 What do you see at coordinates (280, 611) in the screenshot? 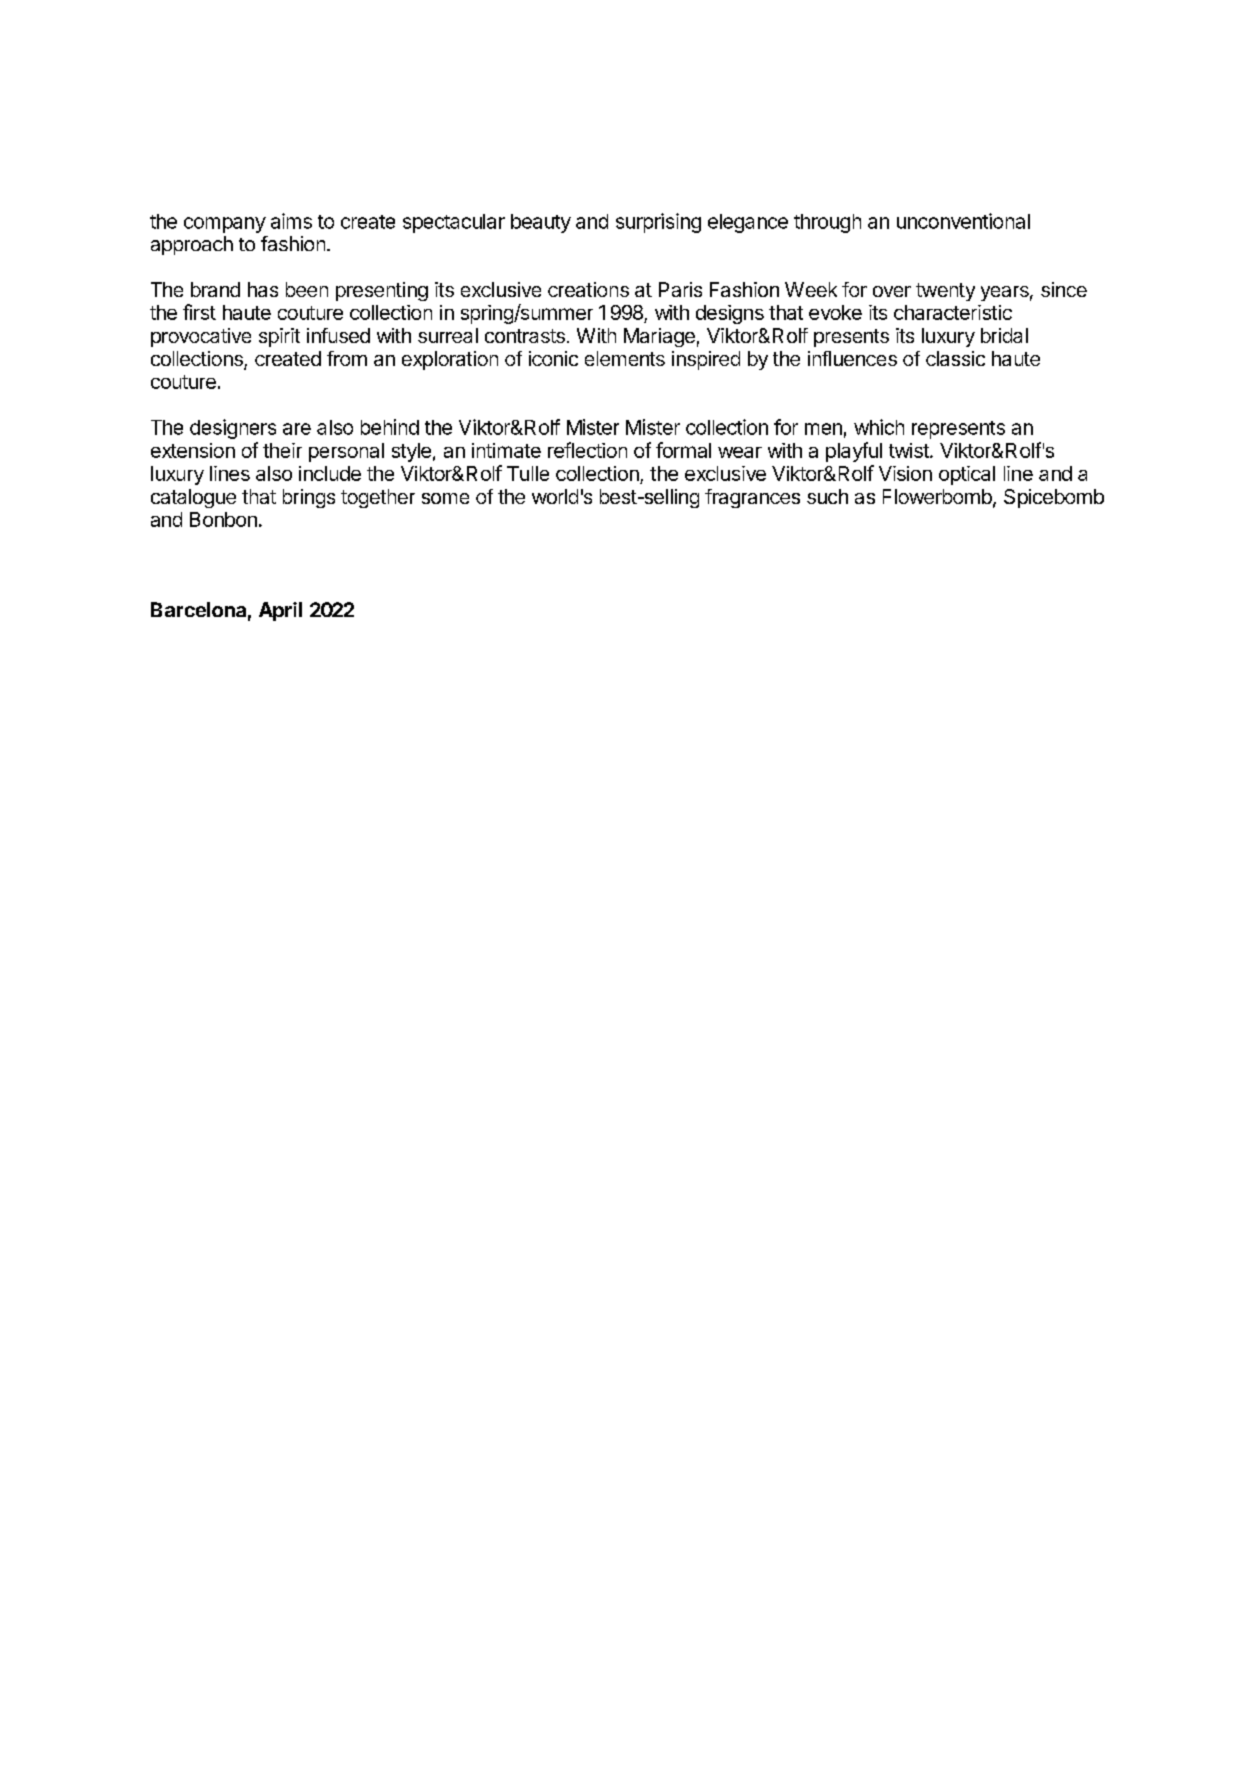
I see `April` at bounding box center [280, 611].
